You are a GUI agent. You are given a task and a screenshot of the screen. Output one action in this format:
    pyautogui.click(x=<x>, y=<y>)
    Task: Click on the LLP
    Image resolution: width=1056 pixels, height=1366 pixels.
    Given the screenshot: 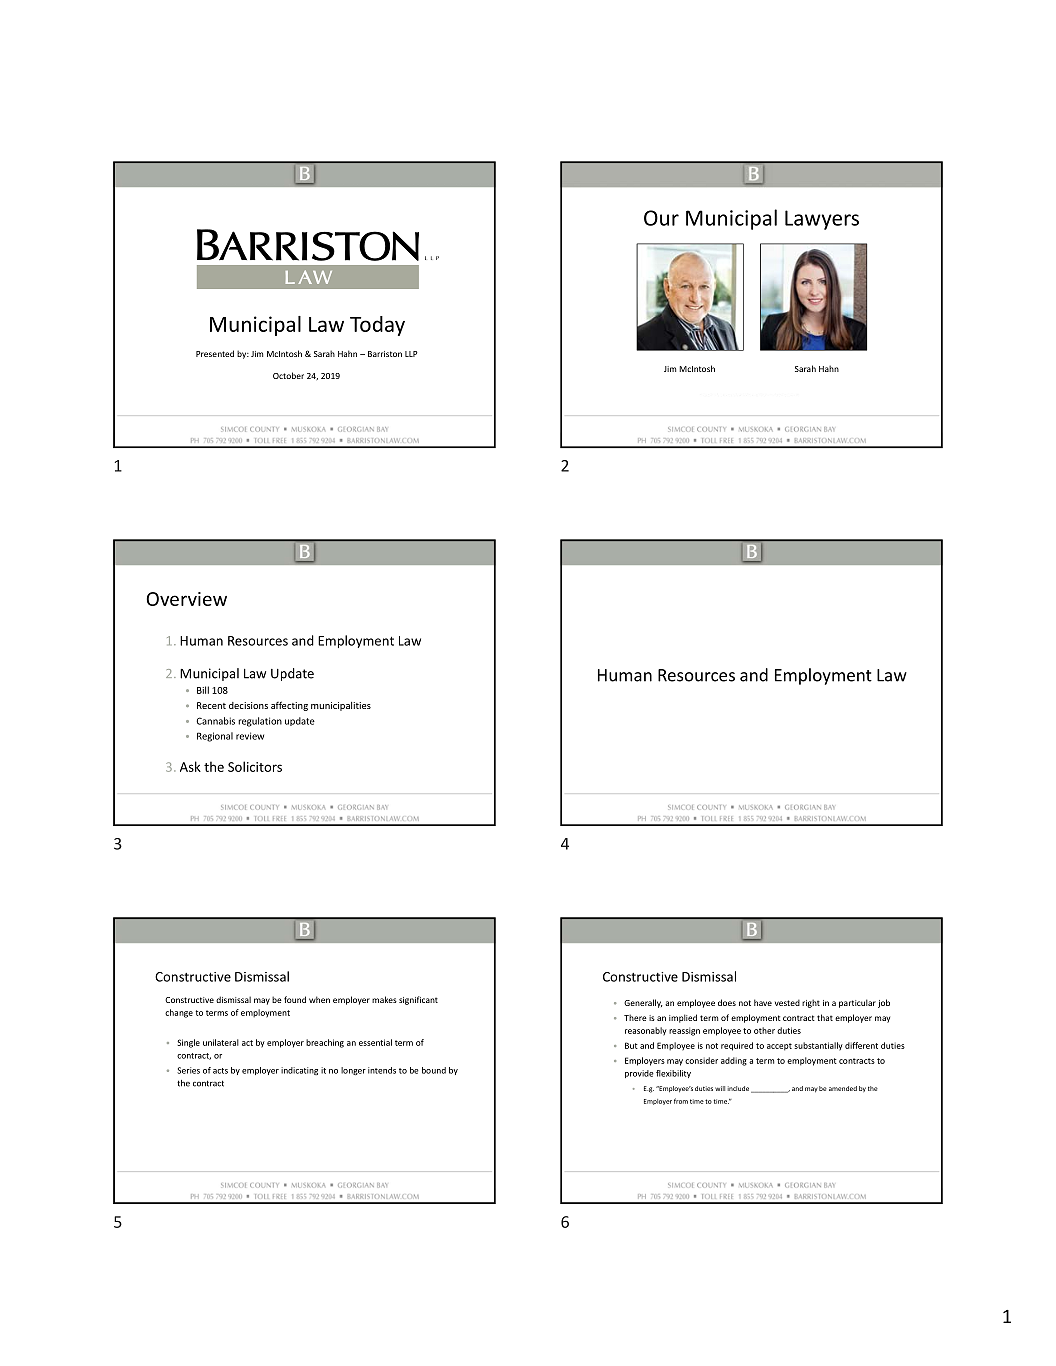 What is the action you would take?
    pyautogui.click(x=411, y=354)
